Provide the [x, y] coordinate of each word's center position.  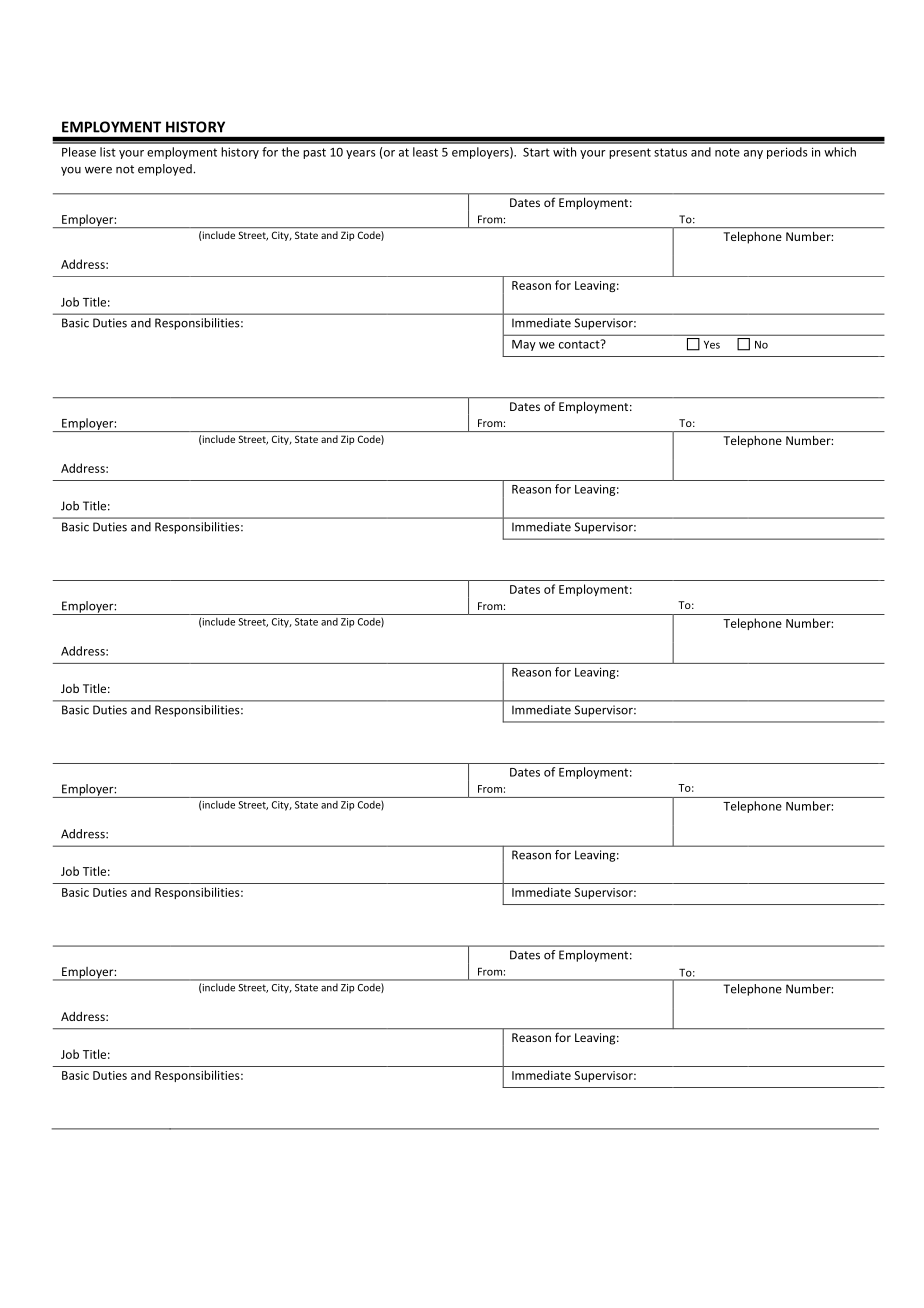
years [361, 154]
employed [166, 170]
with [564, 152]
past [314, 153]
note [727, 152]
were [98, 170]
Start [536, 152]
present [630, 153]
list [108, 152]
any [753, 154]
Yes [712, 345]
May [524, 345]
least [425, 152]
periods [787, 153]
